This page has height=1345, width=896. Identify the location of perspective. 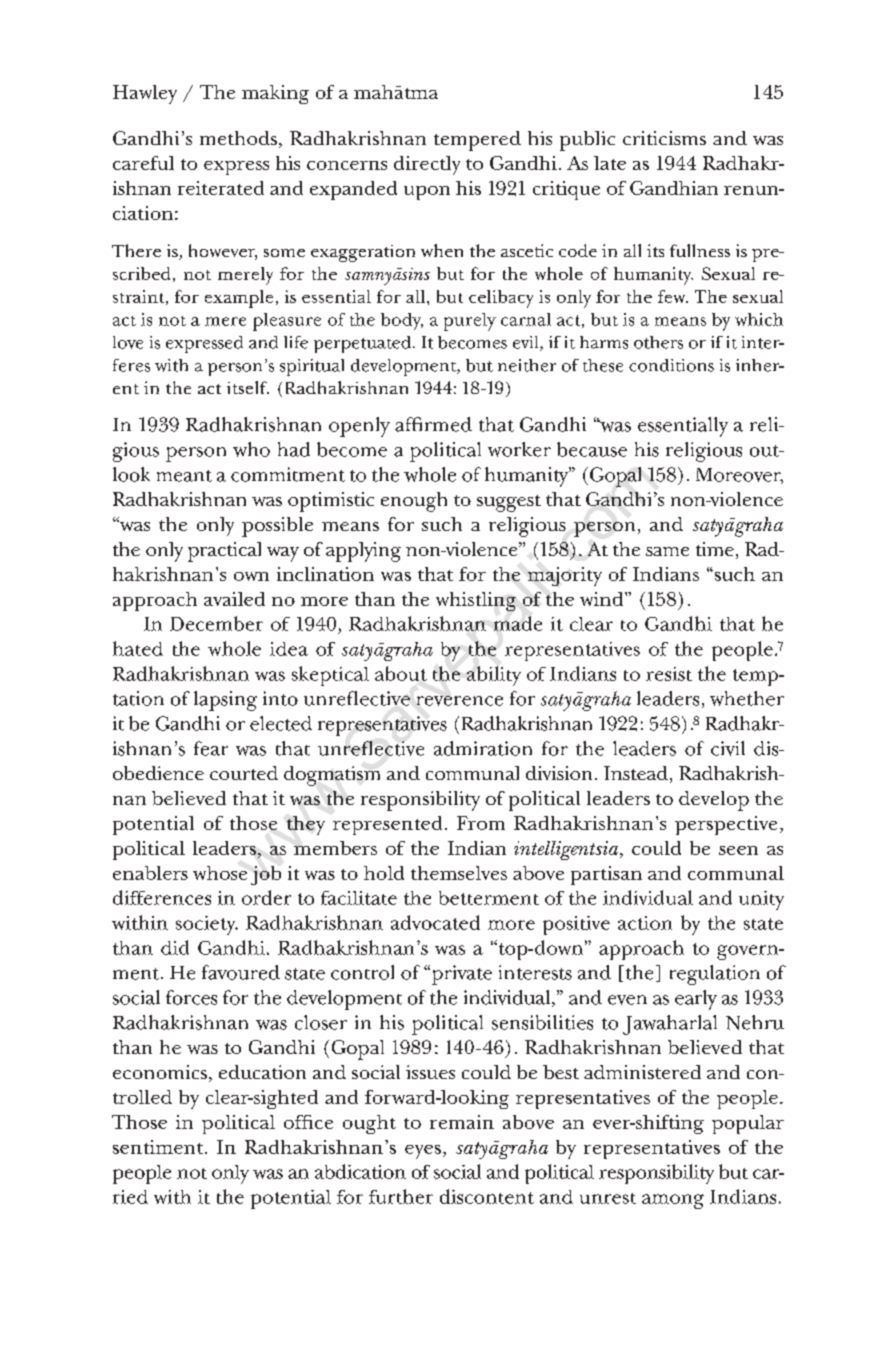
(726, 825).
